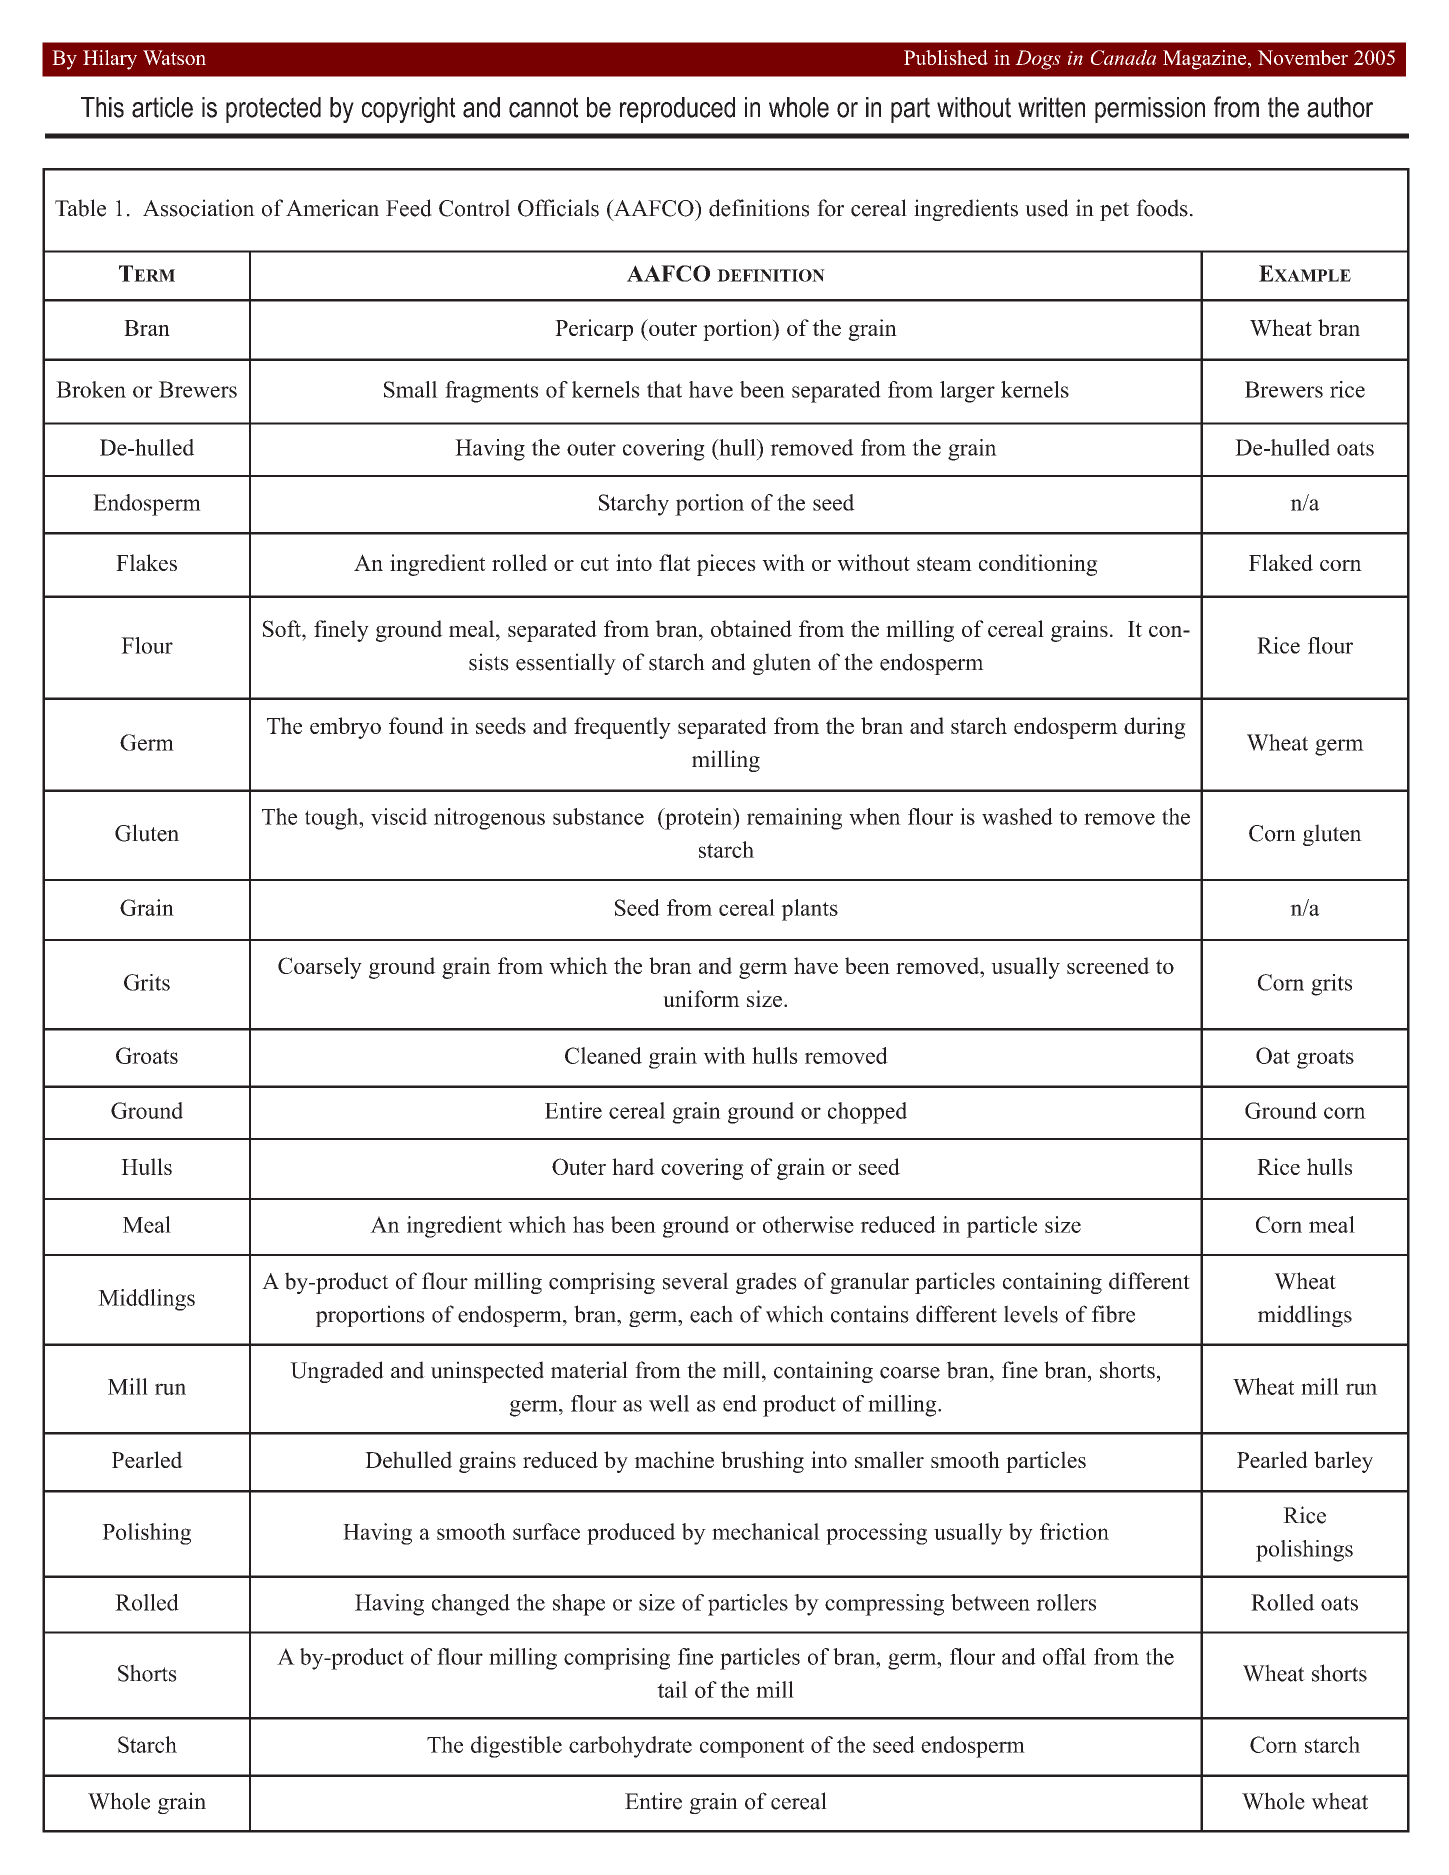 The height and width of the screenshot is (1875, 1449). What do you see at coordinates (588, 1224) in the screenshot?
I see `has` at bounding box center [588, 1224].
